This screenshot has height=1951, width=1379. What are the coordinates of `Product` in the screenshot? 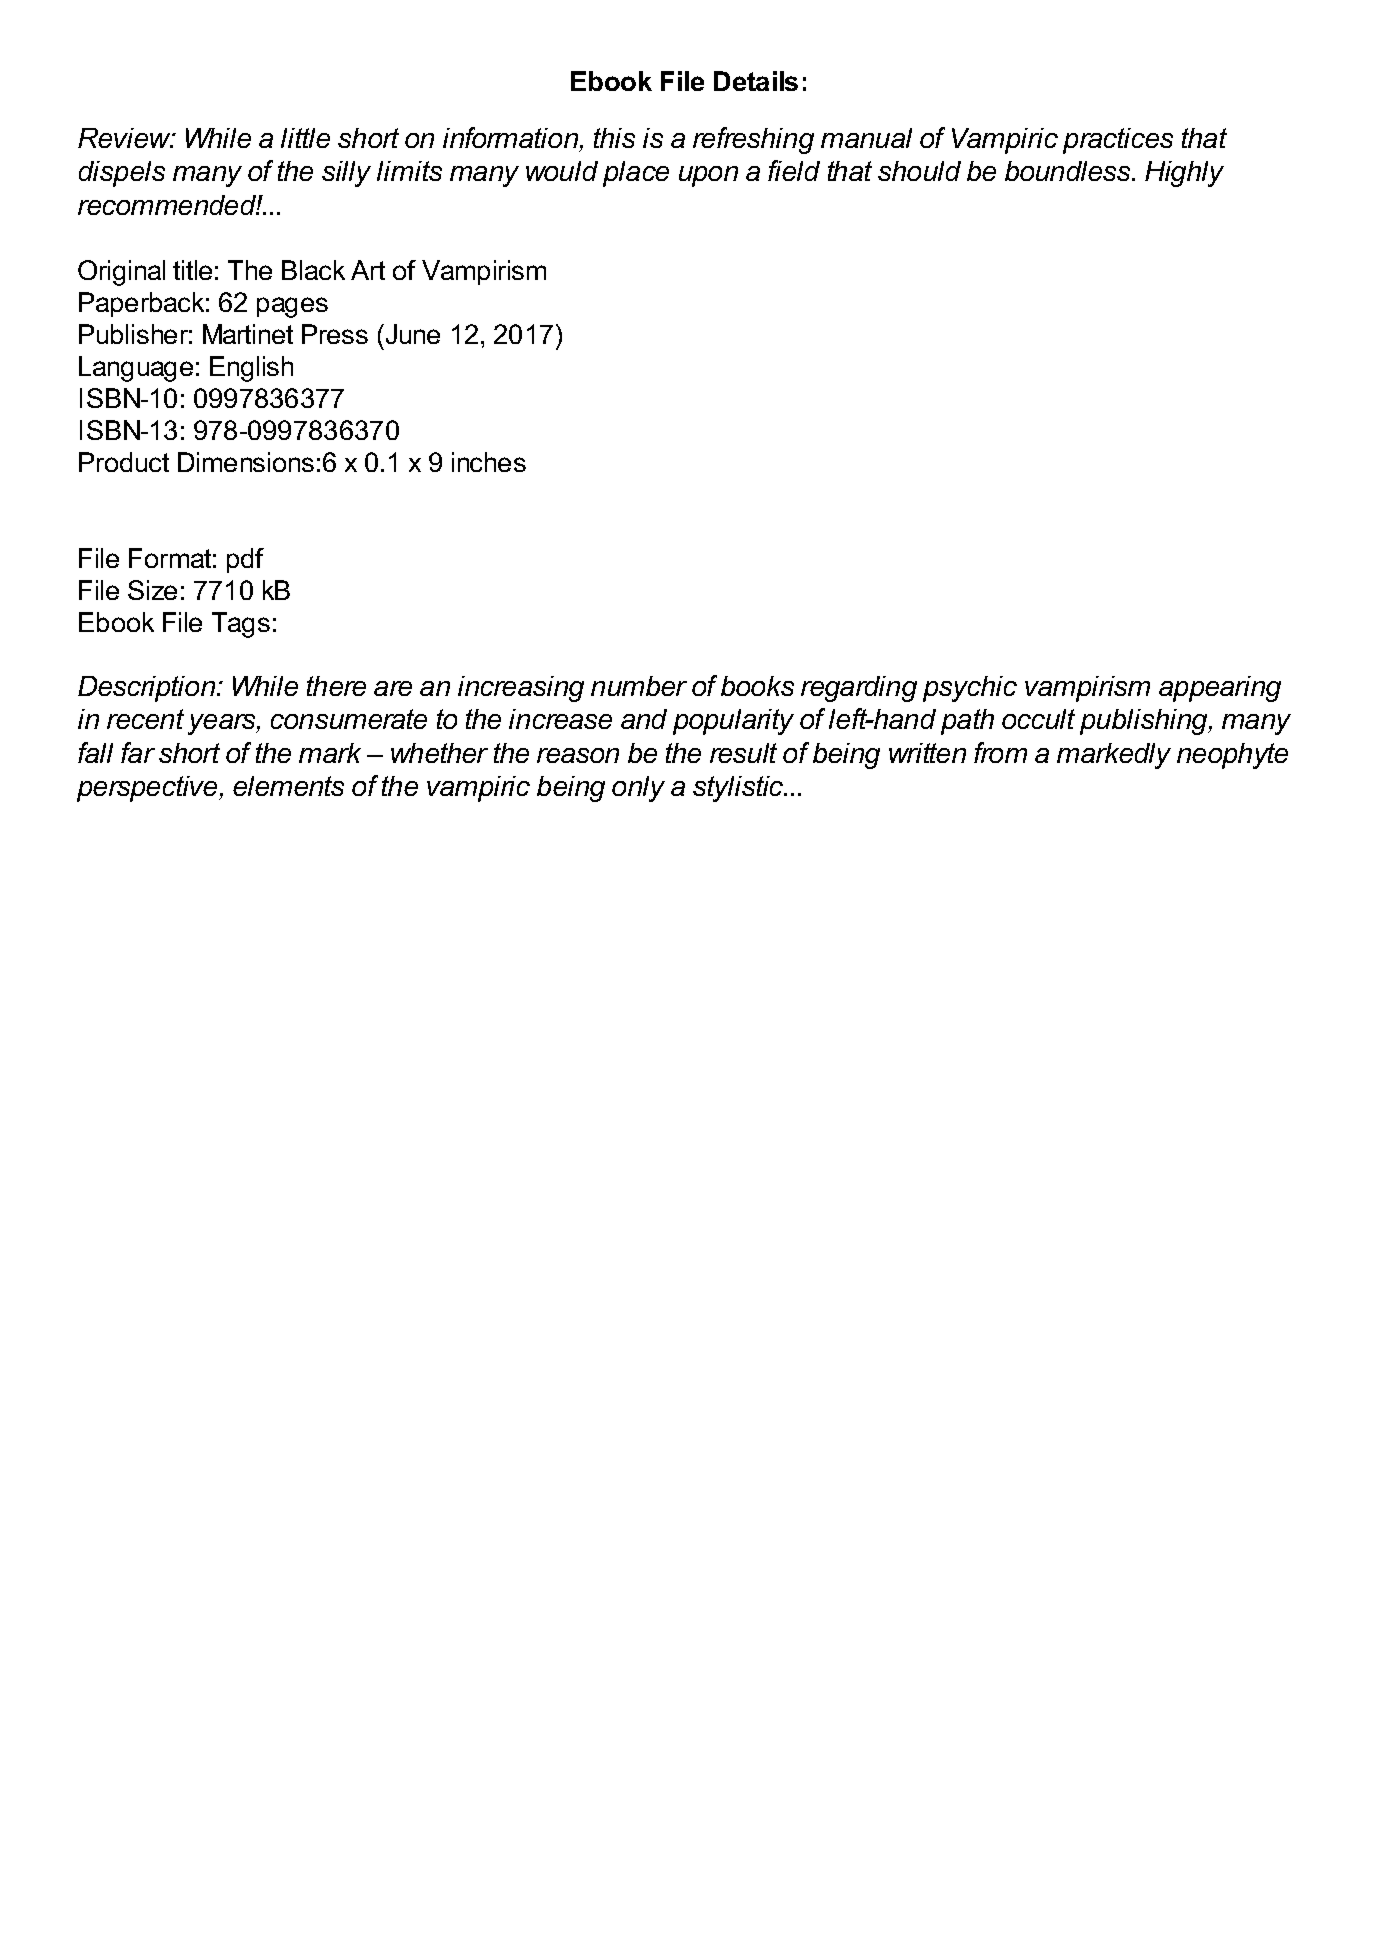 It's located at (124, 462).
